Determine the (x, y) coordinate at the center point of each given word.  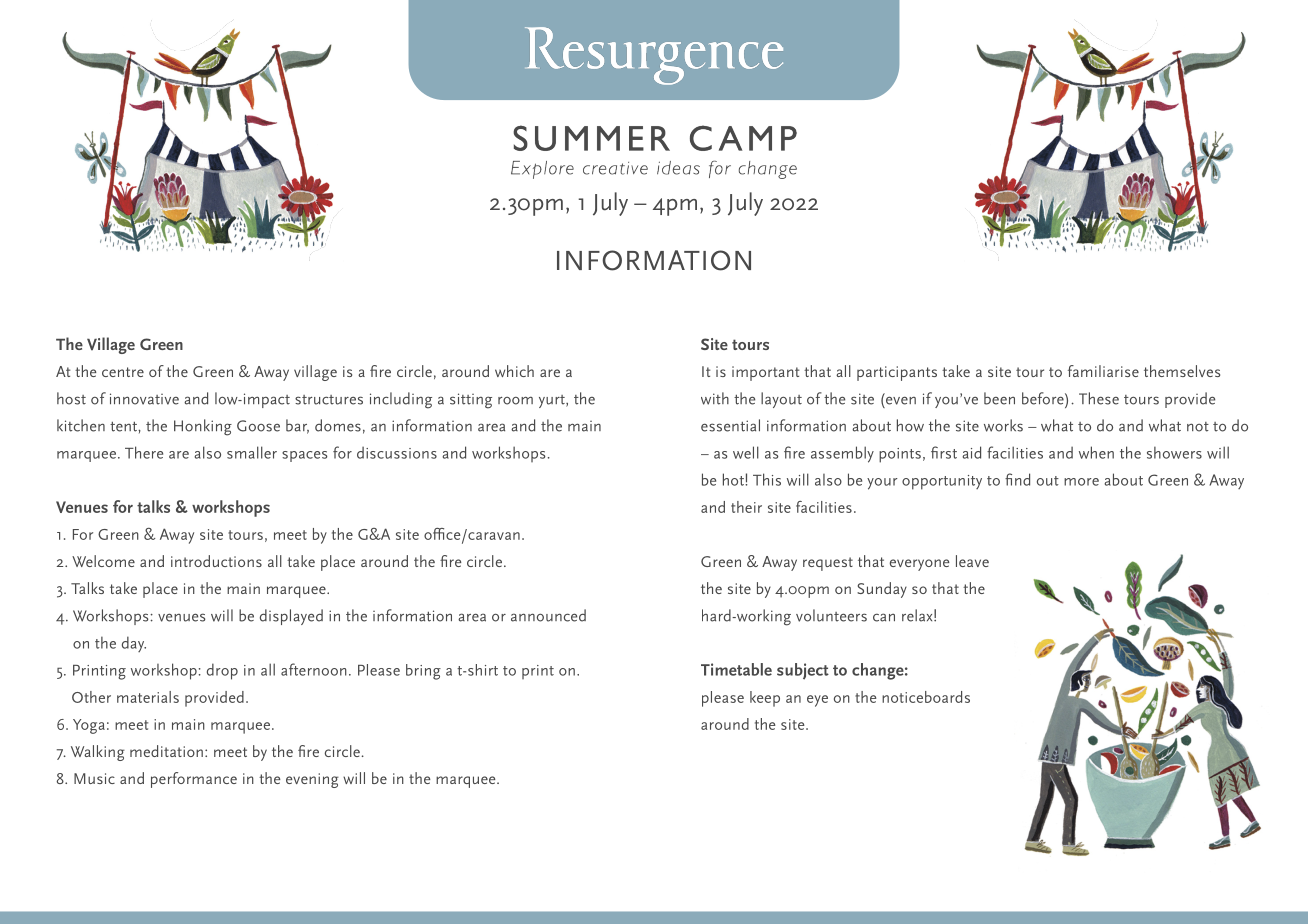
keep (765, 699)
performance (194, 780)
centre (123, 372)
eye (817, 701)
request (828, 564)
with (715, 398)
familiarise (1103, 371)
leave (972, 561)
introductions (216, 561)
